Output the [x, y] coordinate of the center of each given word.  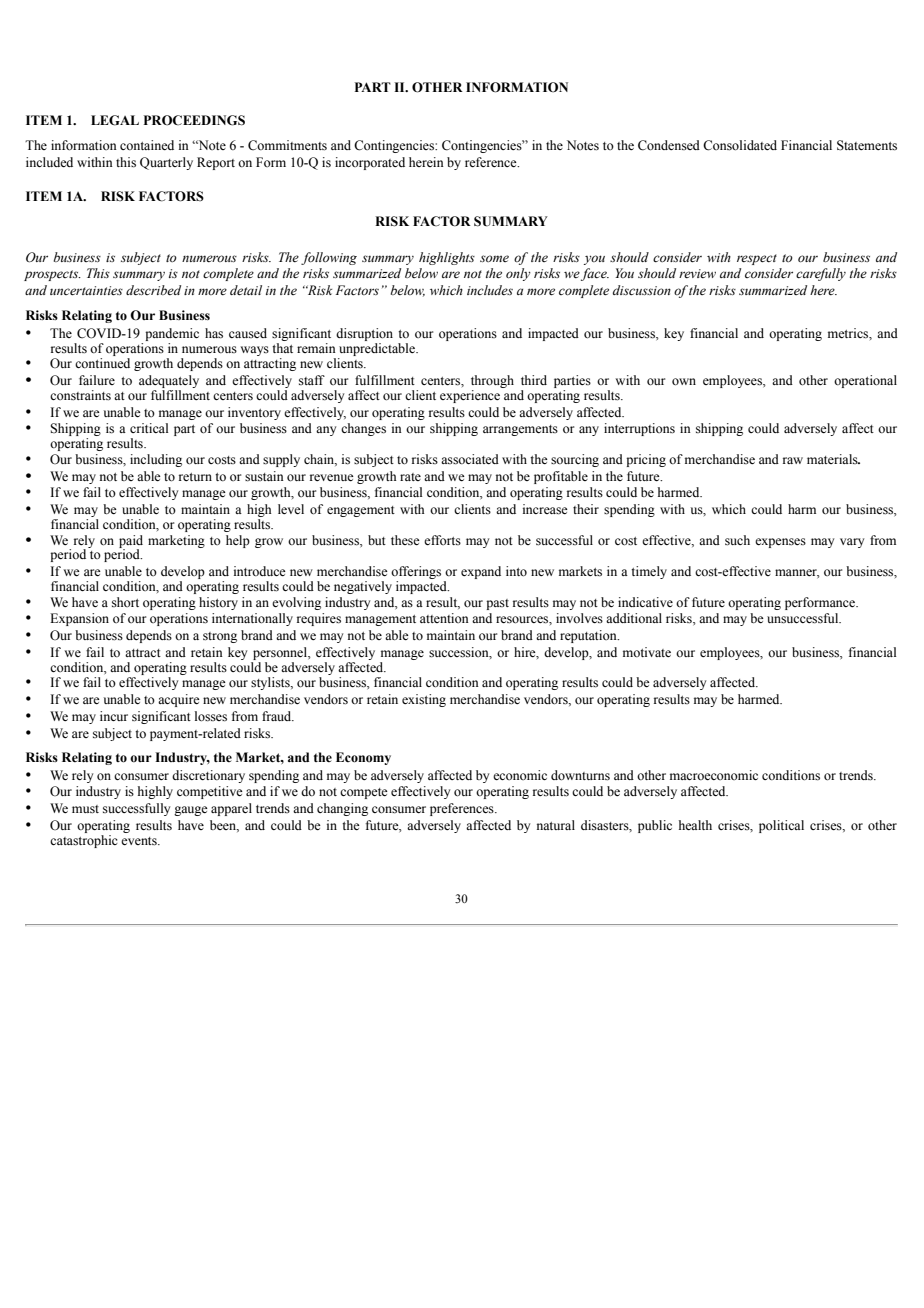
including [156, 460]
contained [147, 145]
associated [470, 459]
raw [793, 460]
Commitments [287, 145]
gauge [191, 811]
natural [556, 825]
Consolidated [740, 145]
